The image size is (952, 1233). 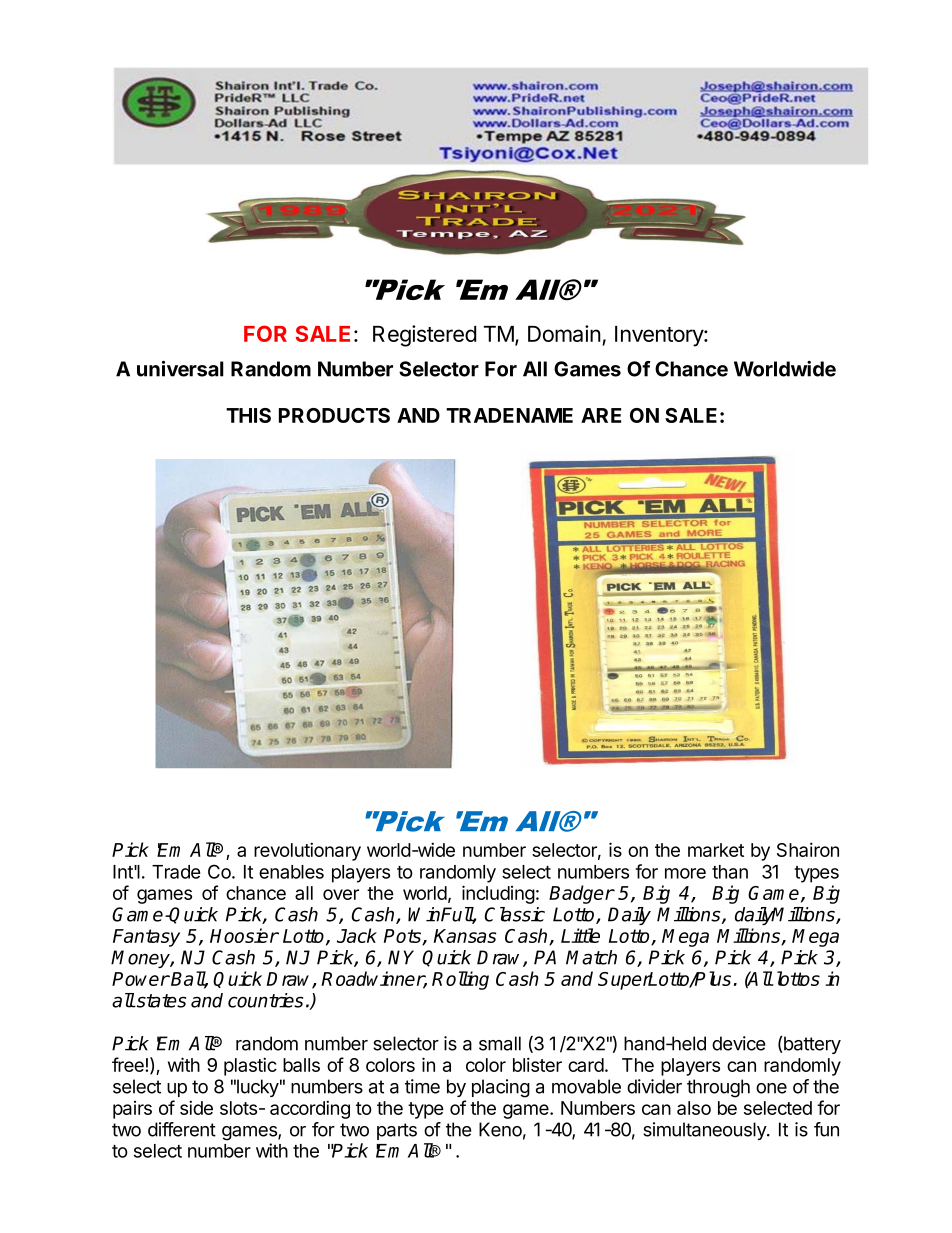 I want to click on universal, so click(x=180, y=369).
